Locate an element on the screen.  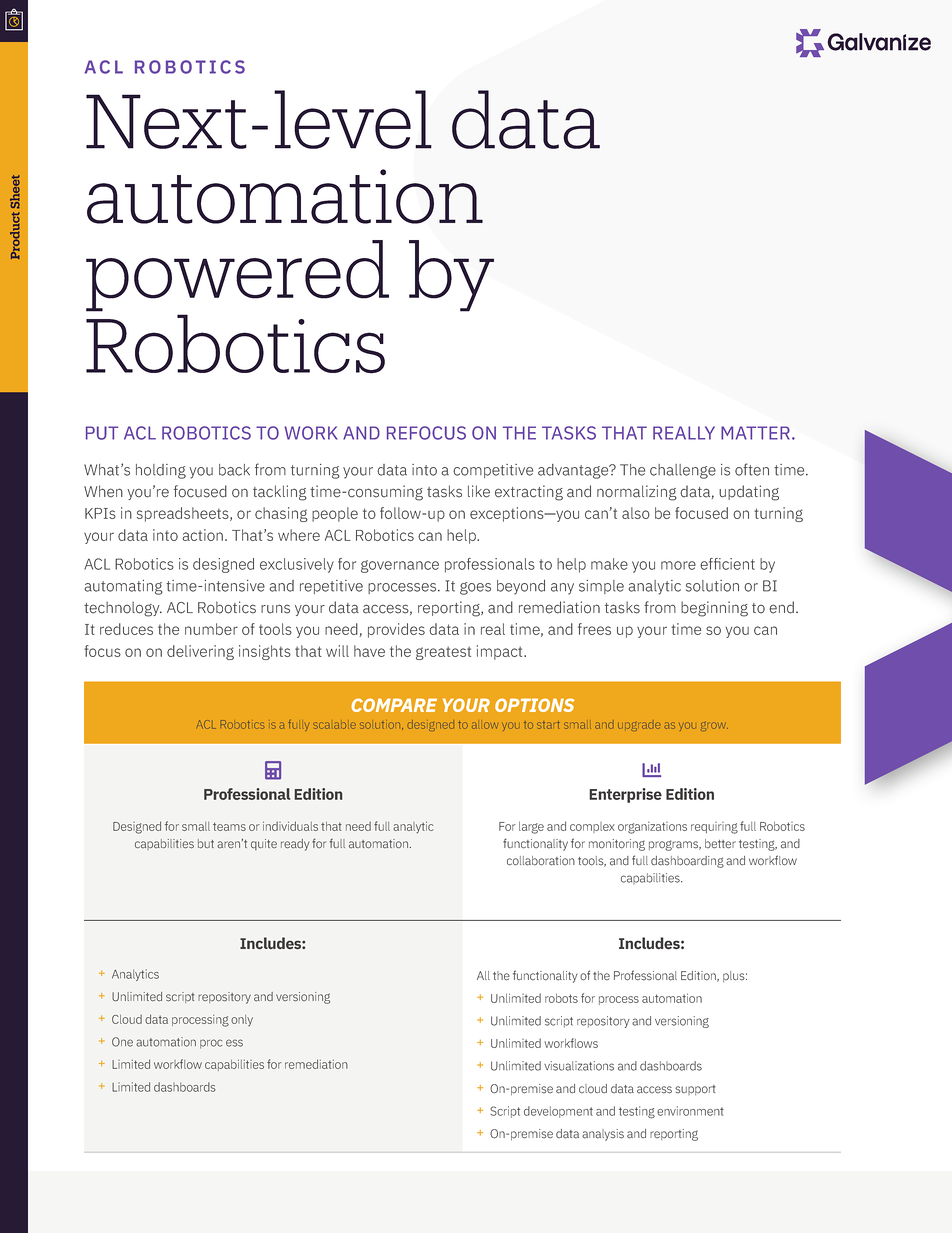
better is located at coordinates (720, 844).
